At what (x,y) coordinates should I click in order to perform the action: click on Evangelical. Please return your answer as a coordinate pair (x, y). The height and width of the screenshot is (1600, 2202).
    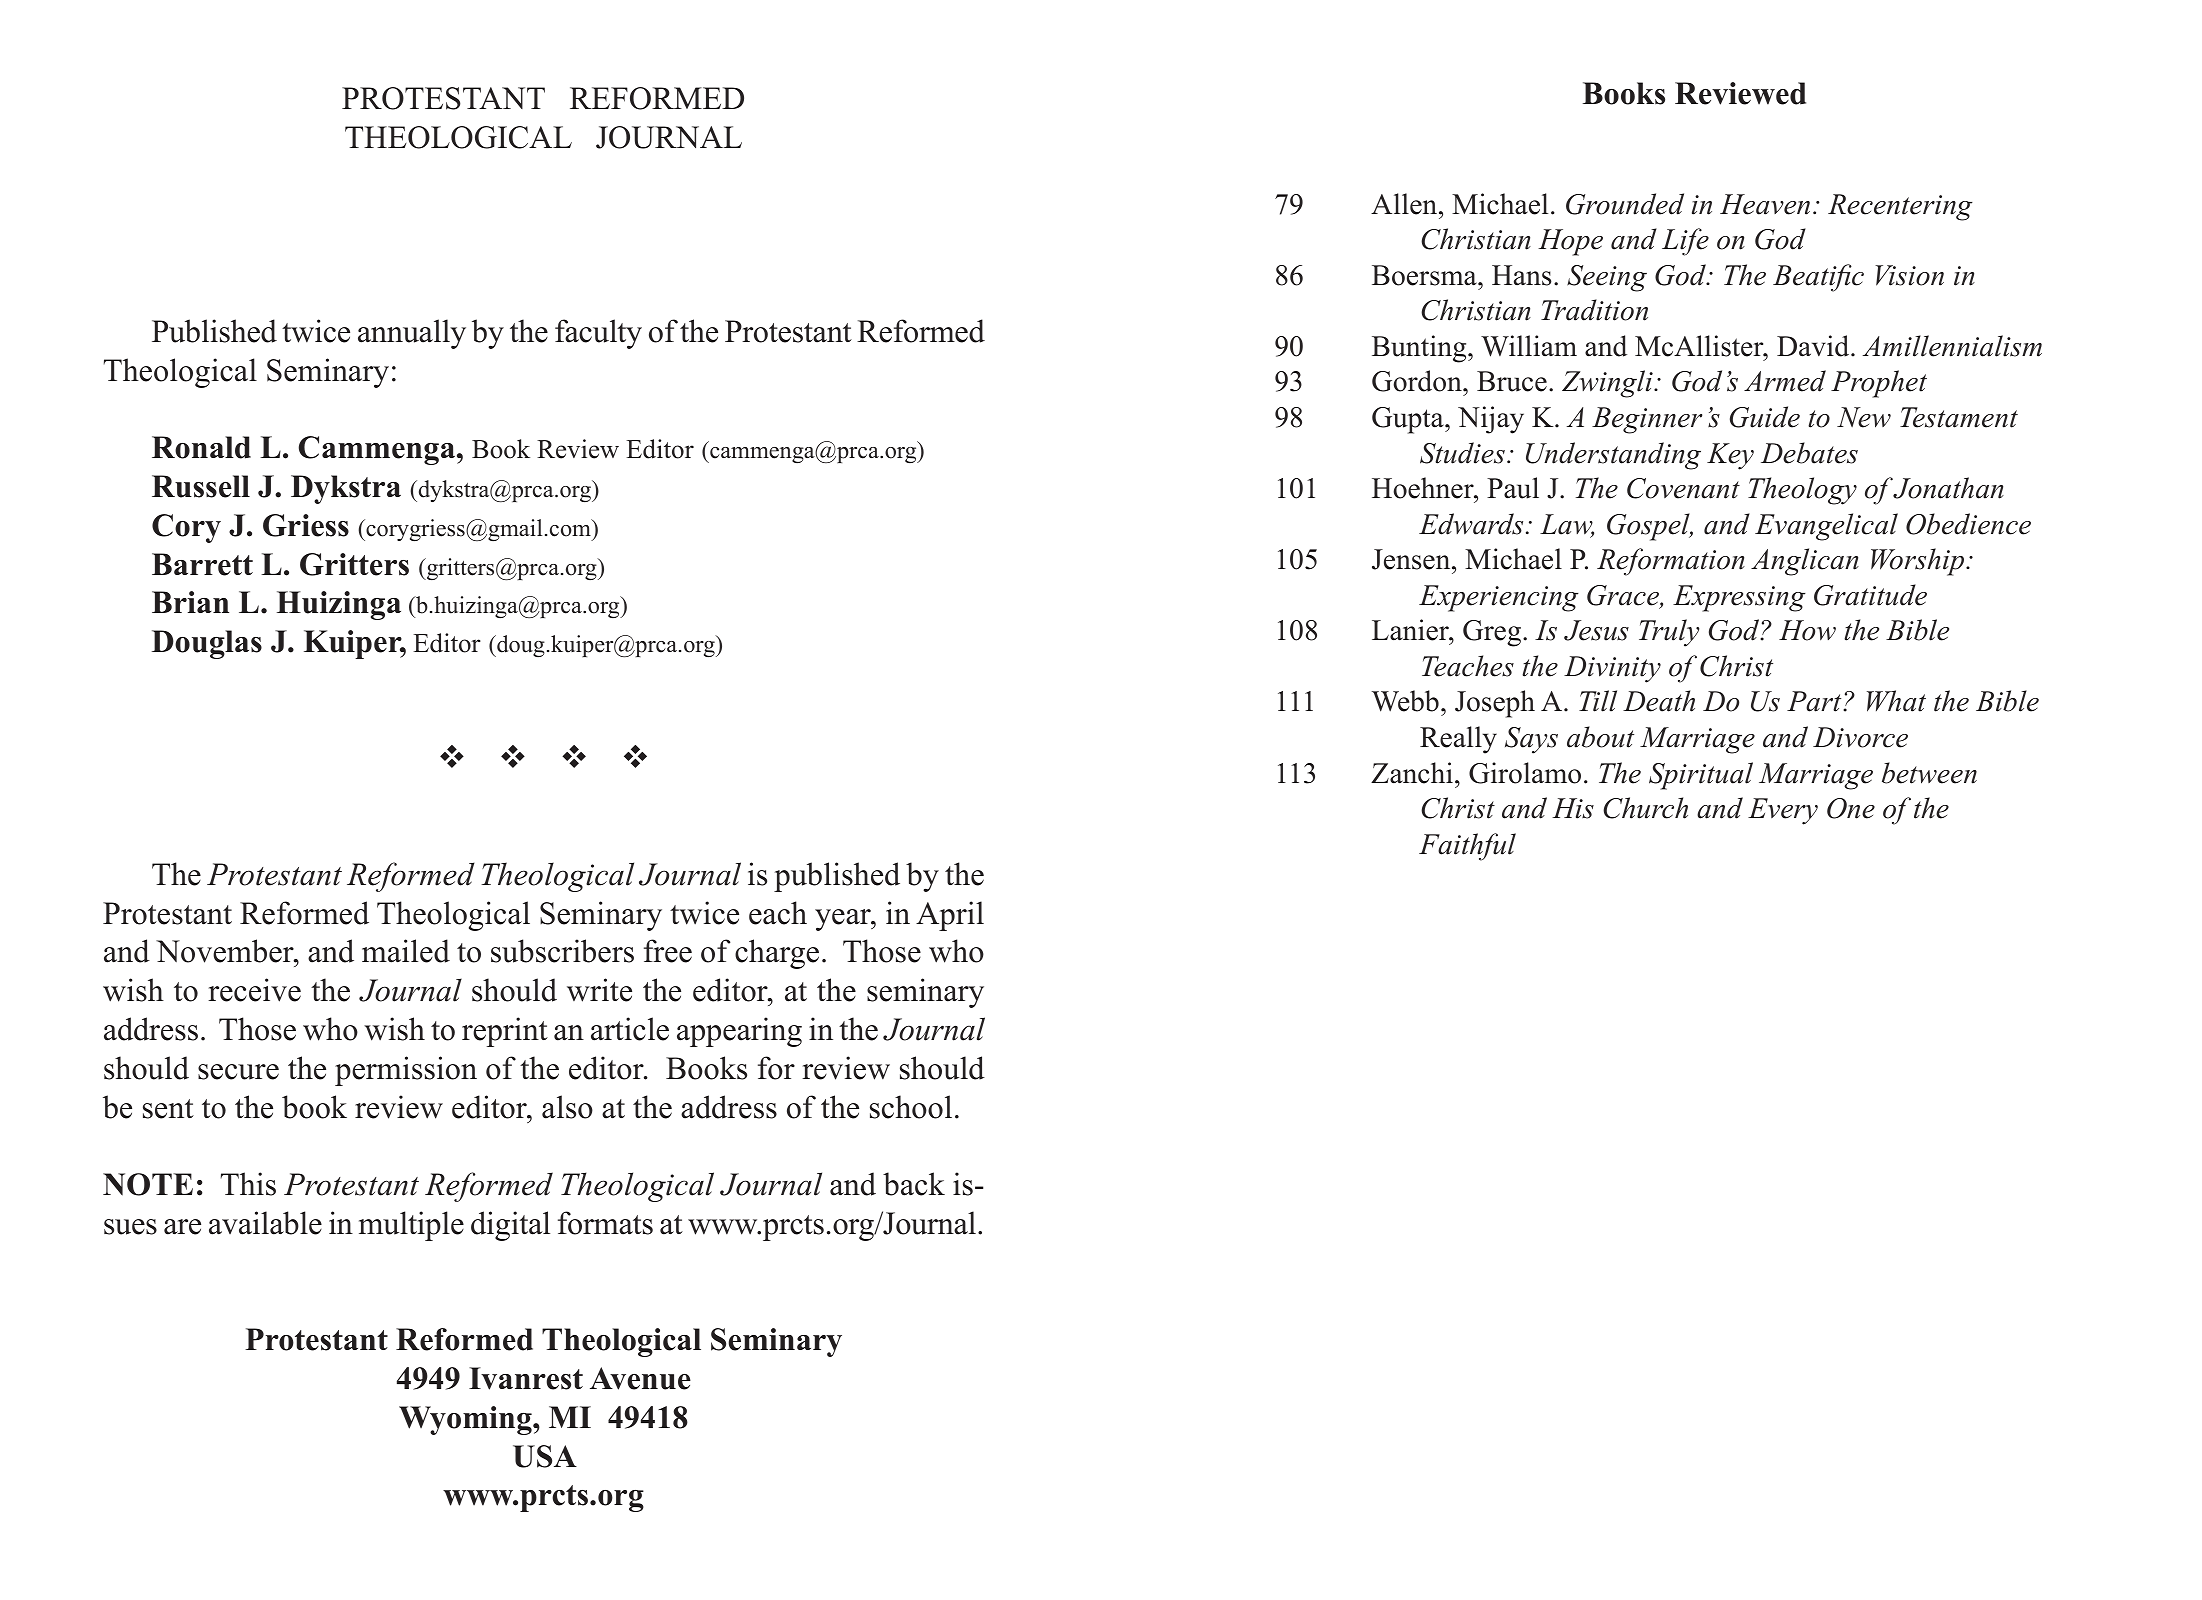
    Looking at the image, I should click on (1826, 527).
